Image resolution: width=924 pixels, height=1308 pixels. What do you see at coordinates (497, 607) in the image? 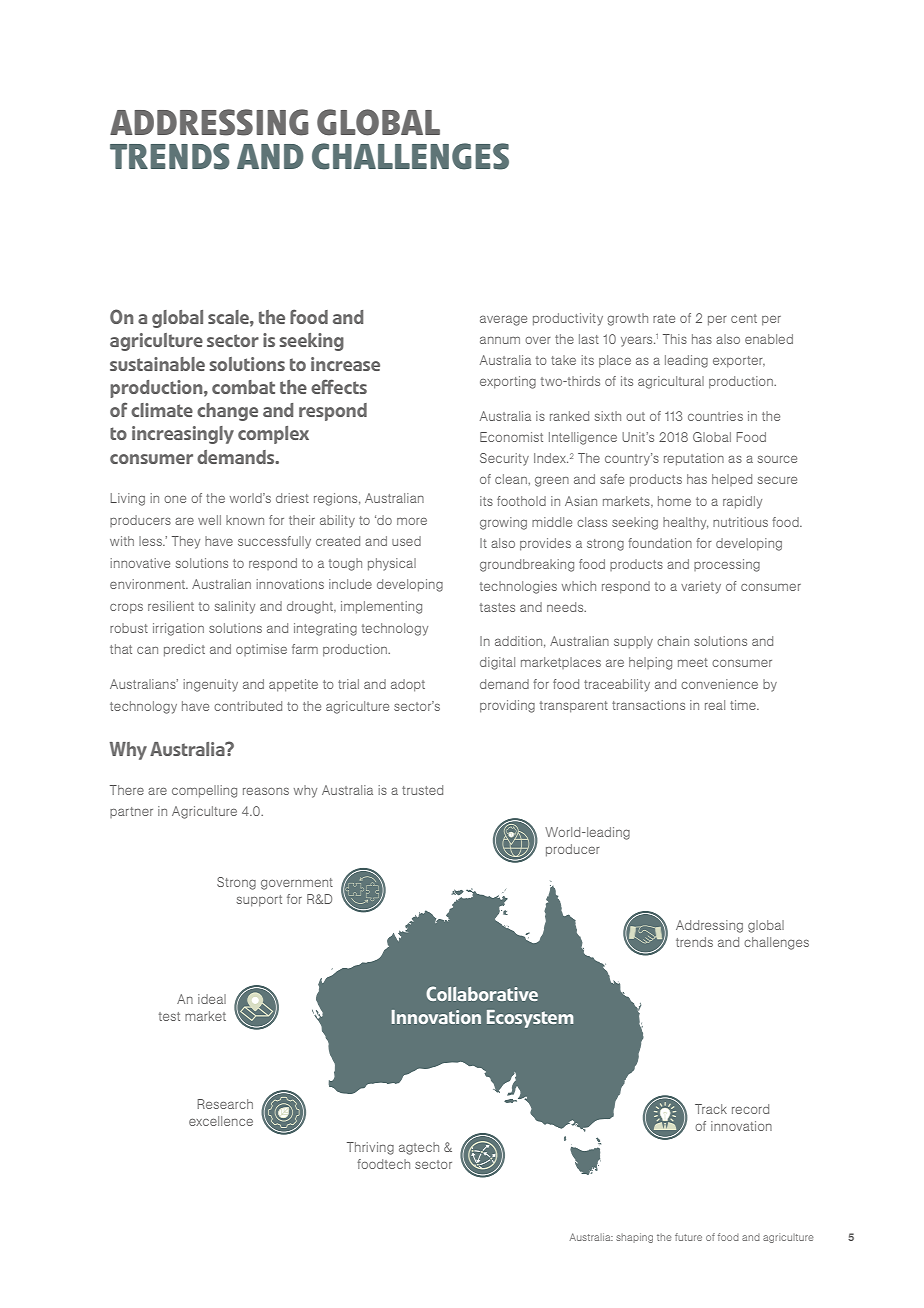
I see `tastes` at bounding box center [497, 607].
